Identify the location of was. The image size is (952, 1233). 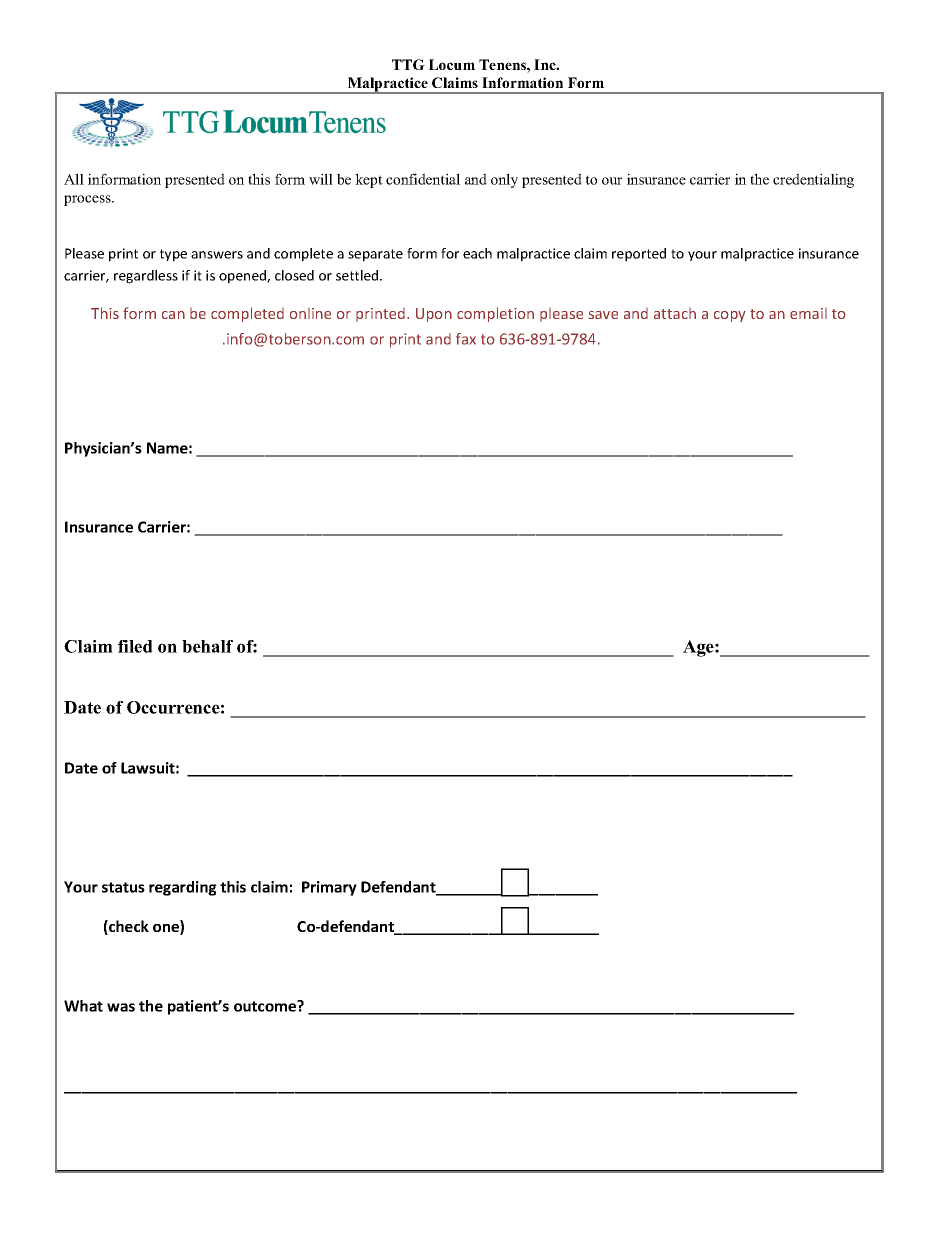
(121, 1007).
